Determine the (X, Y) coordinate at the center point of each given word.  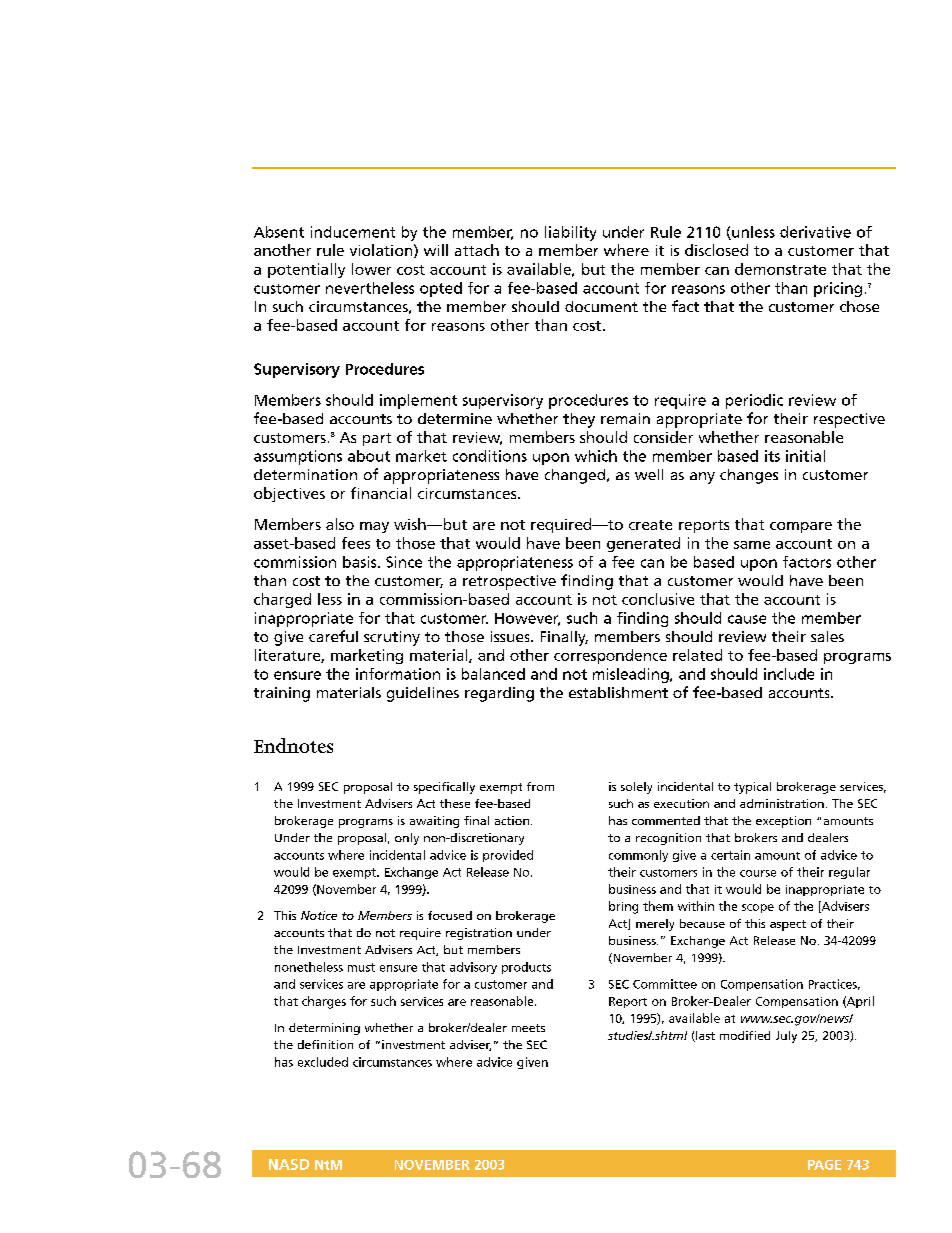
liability (570, 233)
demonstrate (780, 269)
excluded (323, 1062)
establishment (618, 692)
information (398, 674)
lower (371, 269)
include (789, 674)
